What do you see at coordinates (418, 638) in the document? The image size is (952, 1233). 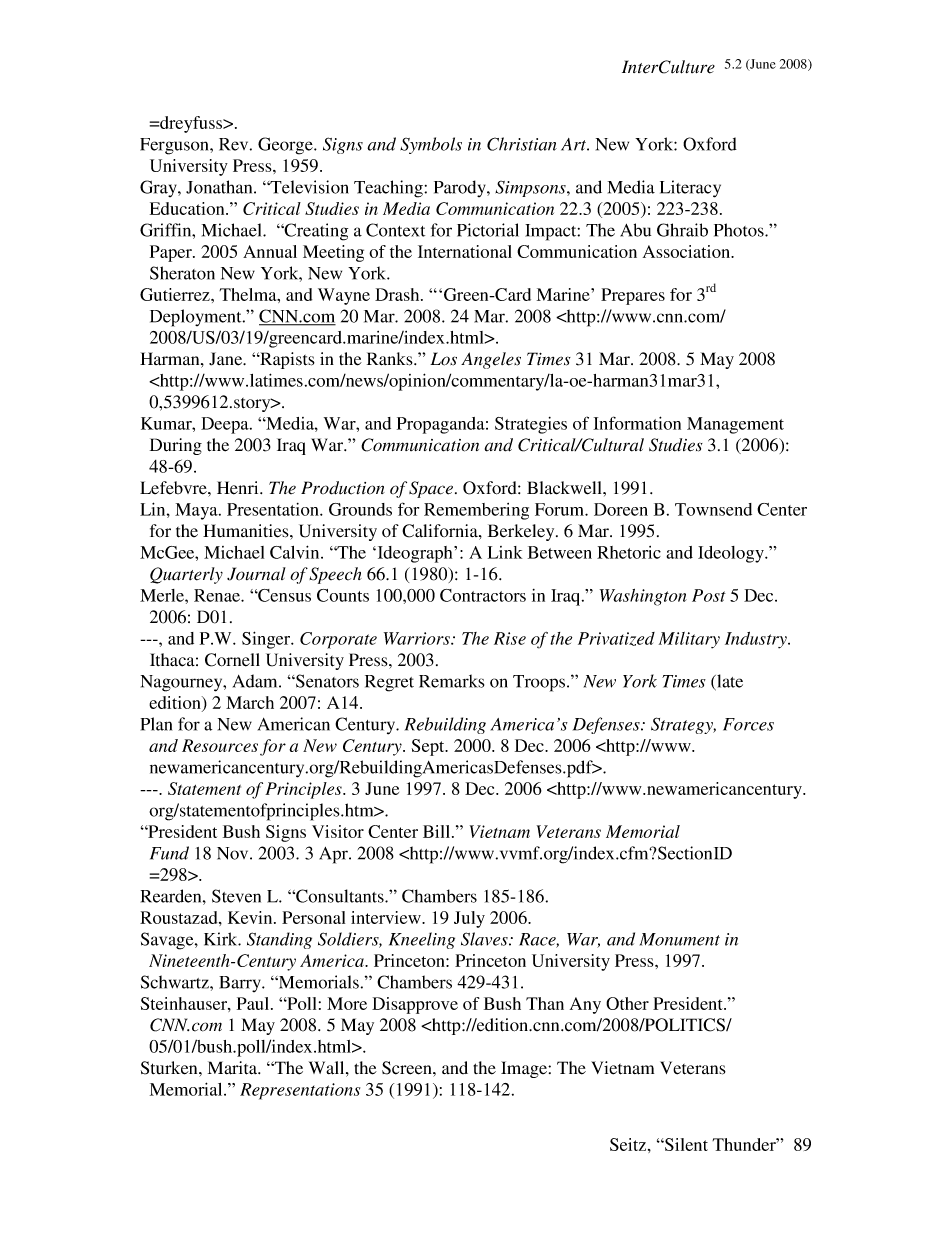 I see `Warriors` at bounding box center [418, 638].
